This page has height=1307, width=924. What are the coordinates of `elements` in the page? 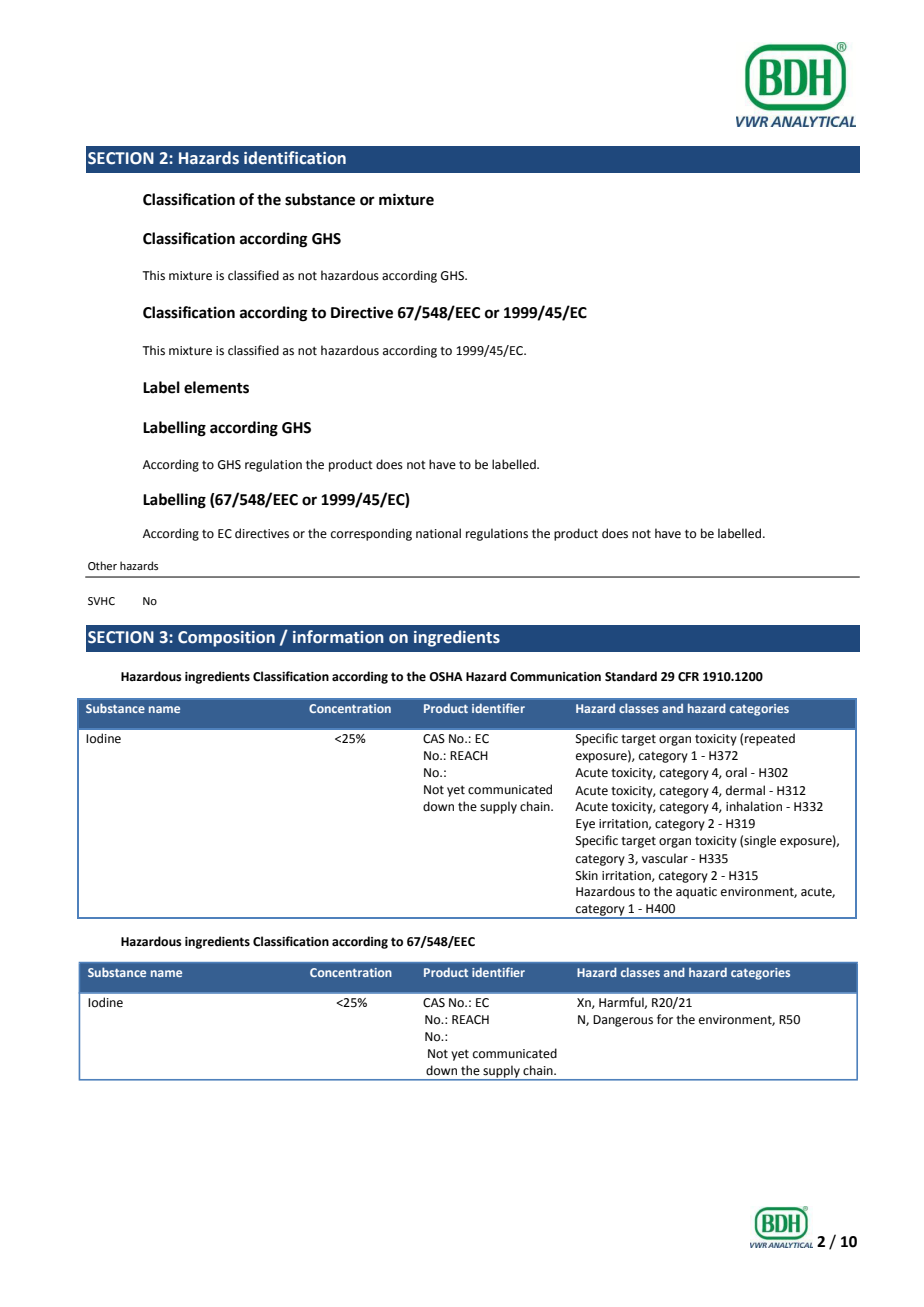 It's located at (216, 387).
